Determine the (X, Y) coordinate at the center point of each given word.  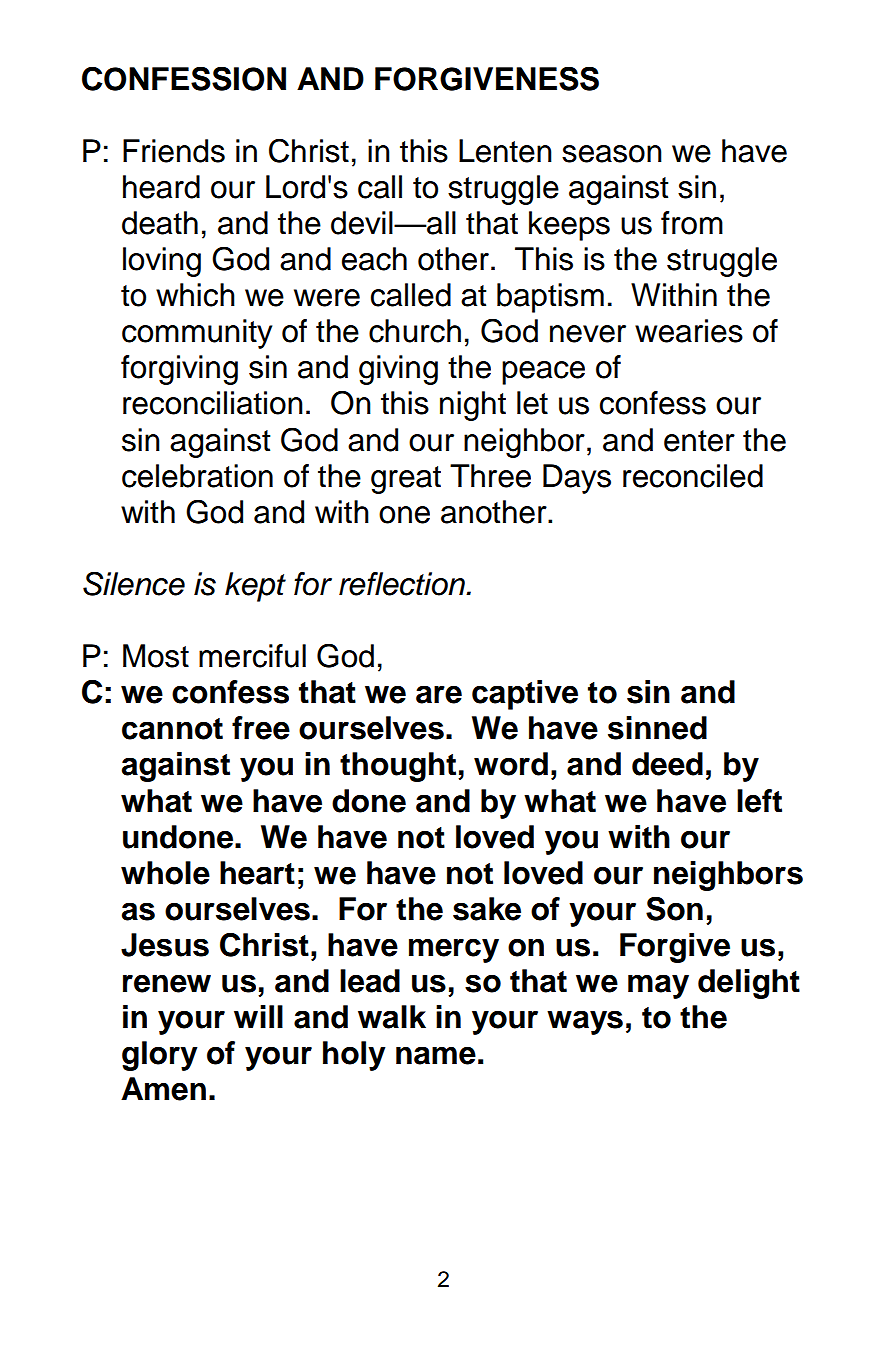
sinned (657, 728)
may (658, 986)
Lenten (505, 151)
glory (159, 1056)
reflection (403, 584)
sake (487, 909)
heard (161, 187)
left (759, 801)
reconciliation (213, 403)
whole (165, 873)
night (473, 406)
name (436, 1055)
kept (255, 587)
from (692, 223)
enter (699, 441)
